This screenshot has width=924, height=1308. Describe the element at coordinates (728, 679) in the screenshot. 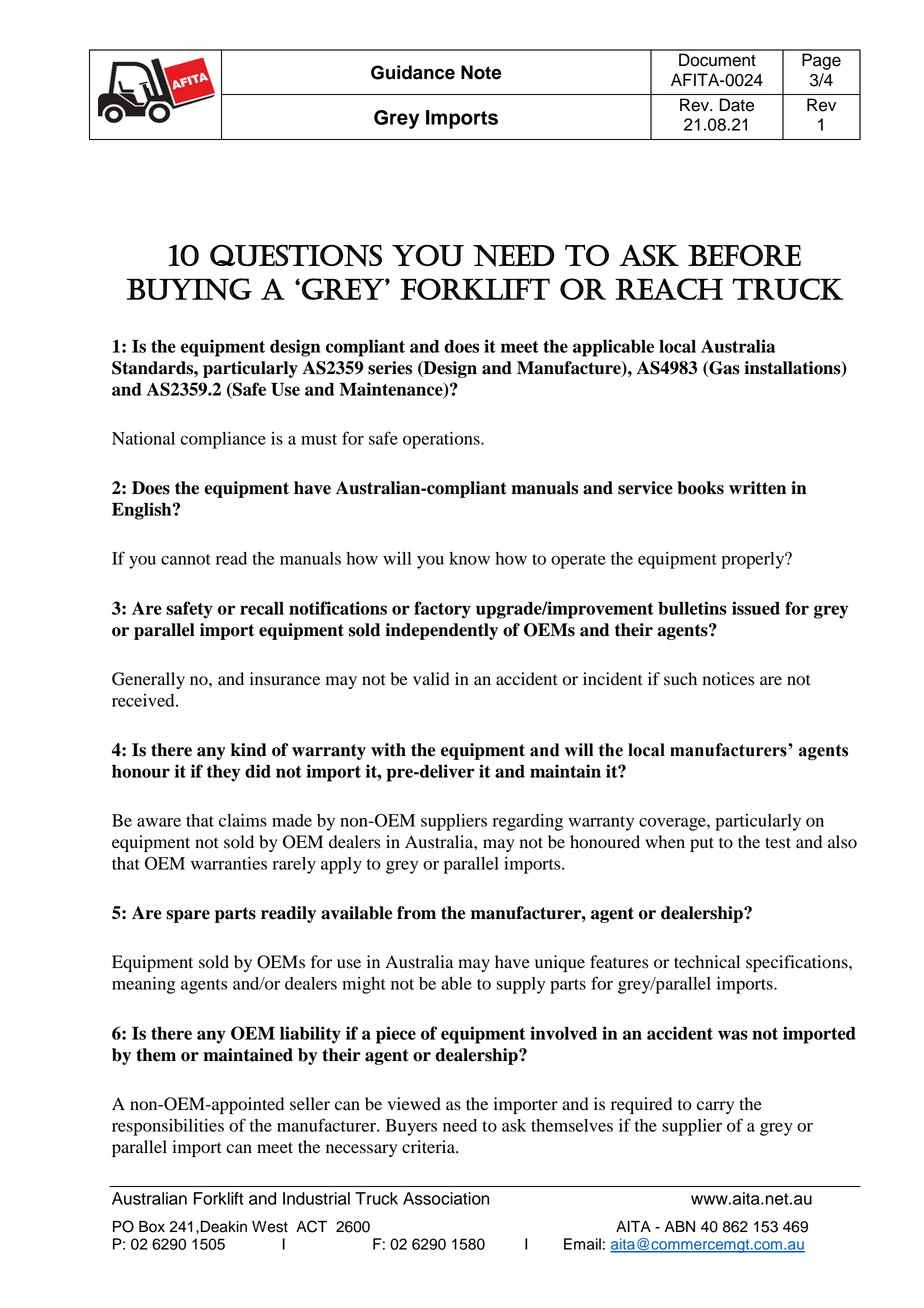

I see `notices` at that location.
